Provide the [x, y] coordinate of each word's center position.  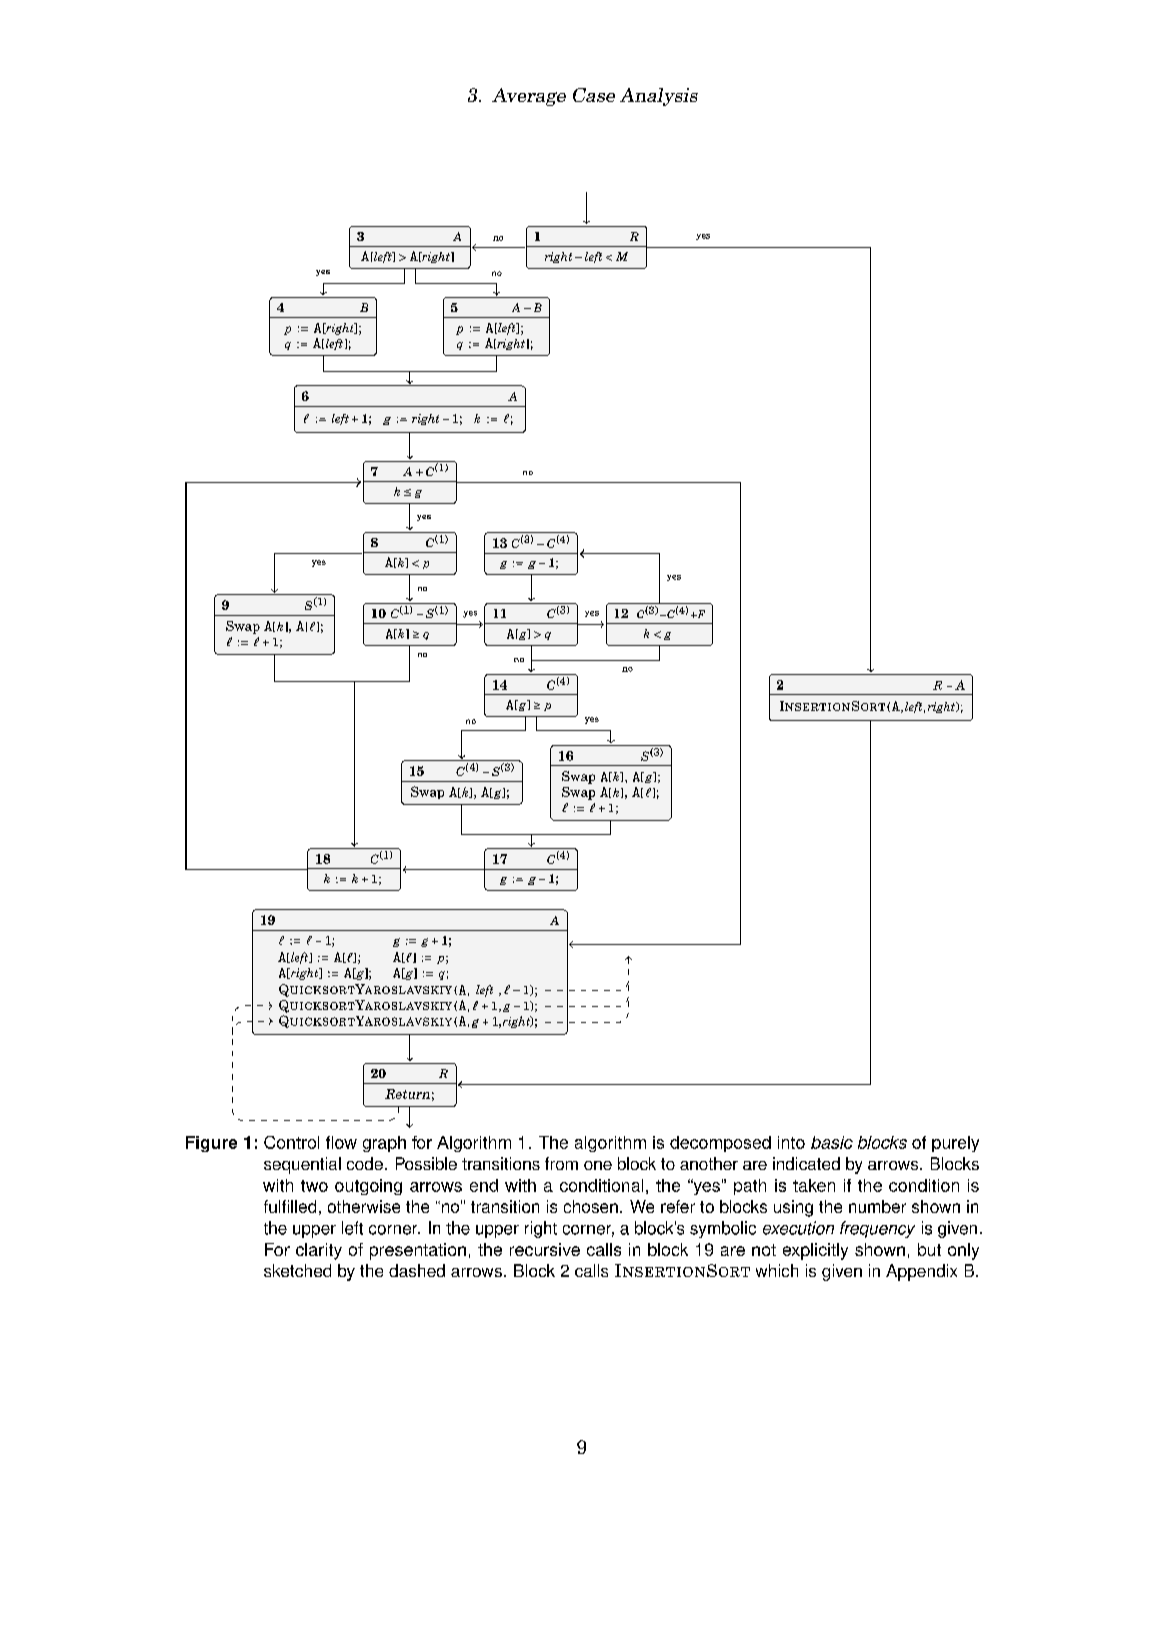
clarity [319, 1251]
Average [529, 97]
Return [407, 1094]
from [561, 1163]
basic [832, 1142]
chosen [591, 1206]
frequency [877, 1229]
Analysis [659, 97]
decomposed [720, 1144]
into [791, 1142]
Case [594, 95]
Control [291, 1142]
